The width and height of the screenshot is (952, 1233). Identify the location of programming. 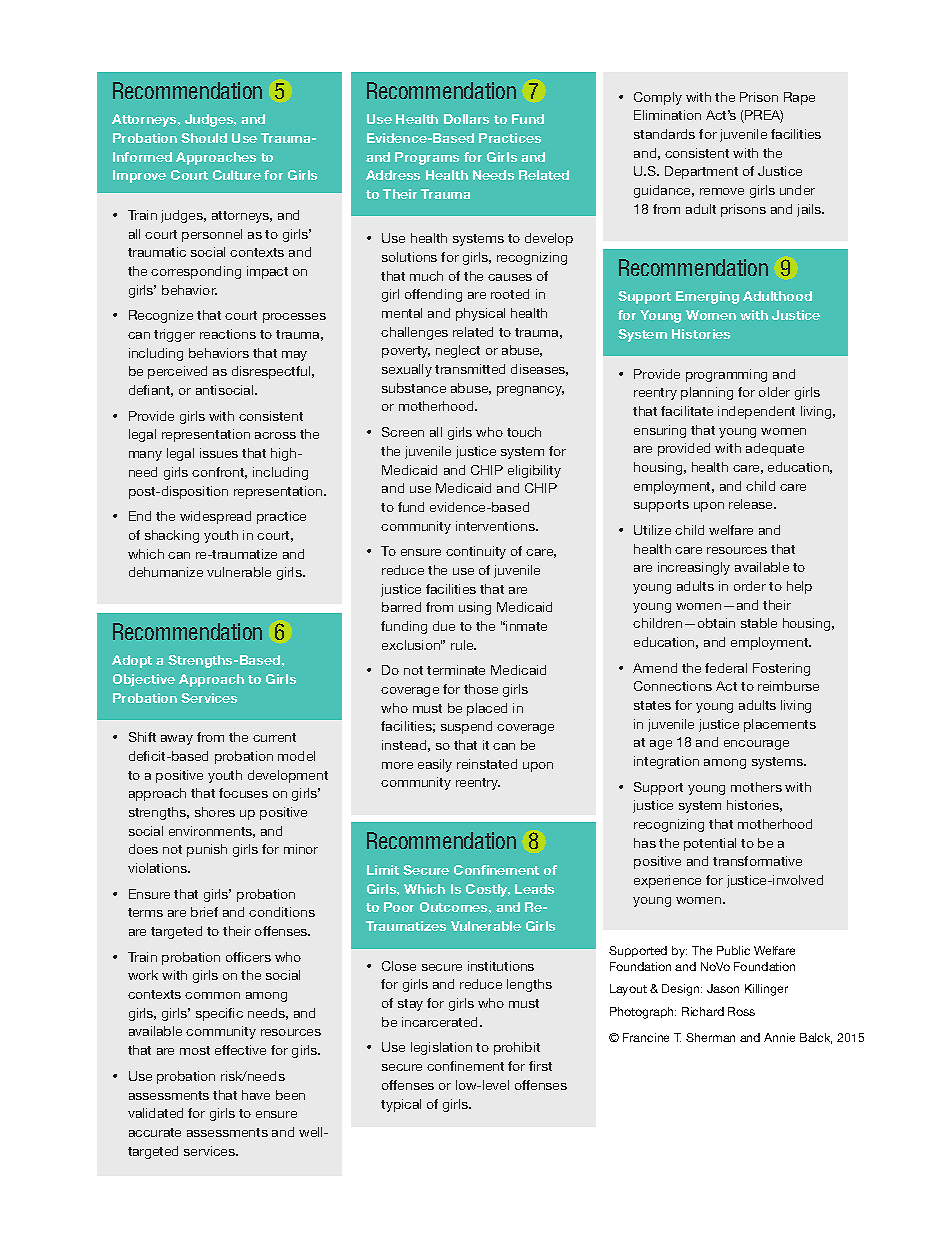
(726, 375).
